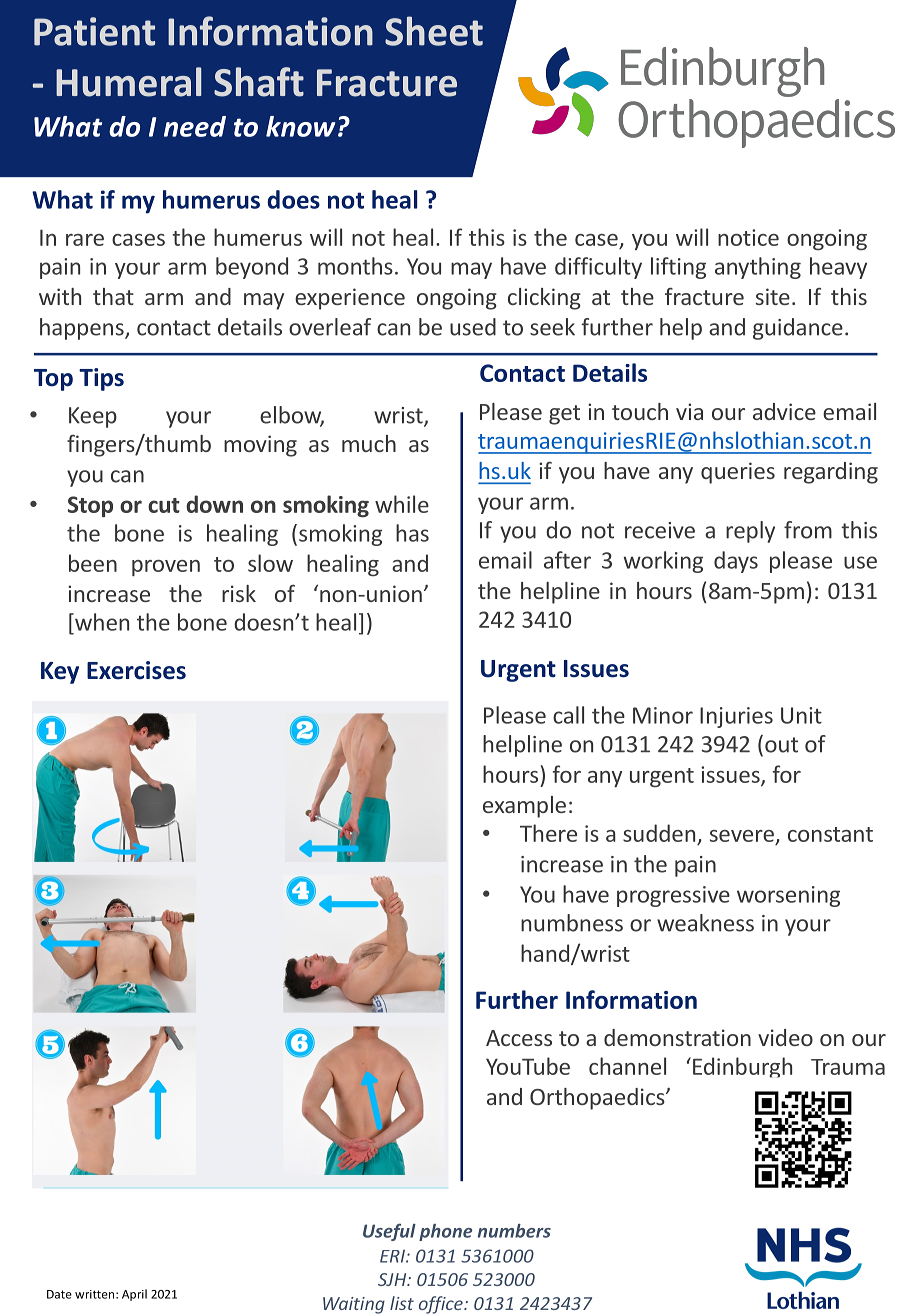 Image resolution: width=911 pixels, height=1316 pixels. I want to click on video, so click(785, 1037).
